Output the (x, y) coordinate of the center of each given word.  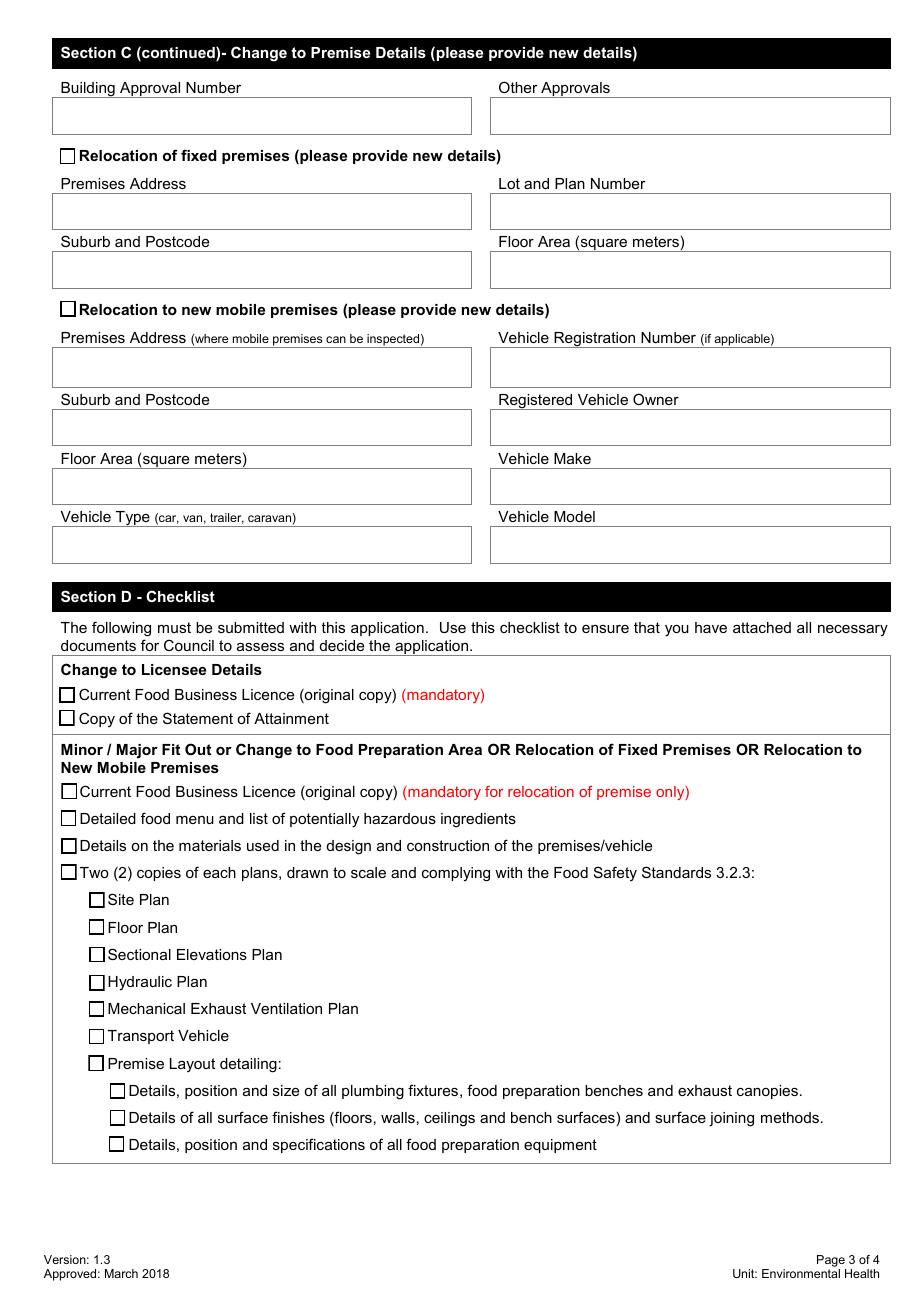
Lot (509, 183)
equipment (560, 1146)
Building (88, 90)
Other (518, 87)
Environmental (801, 1273)
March (121, 1273)
